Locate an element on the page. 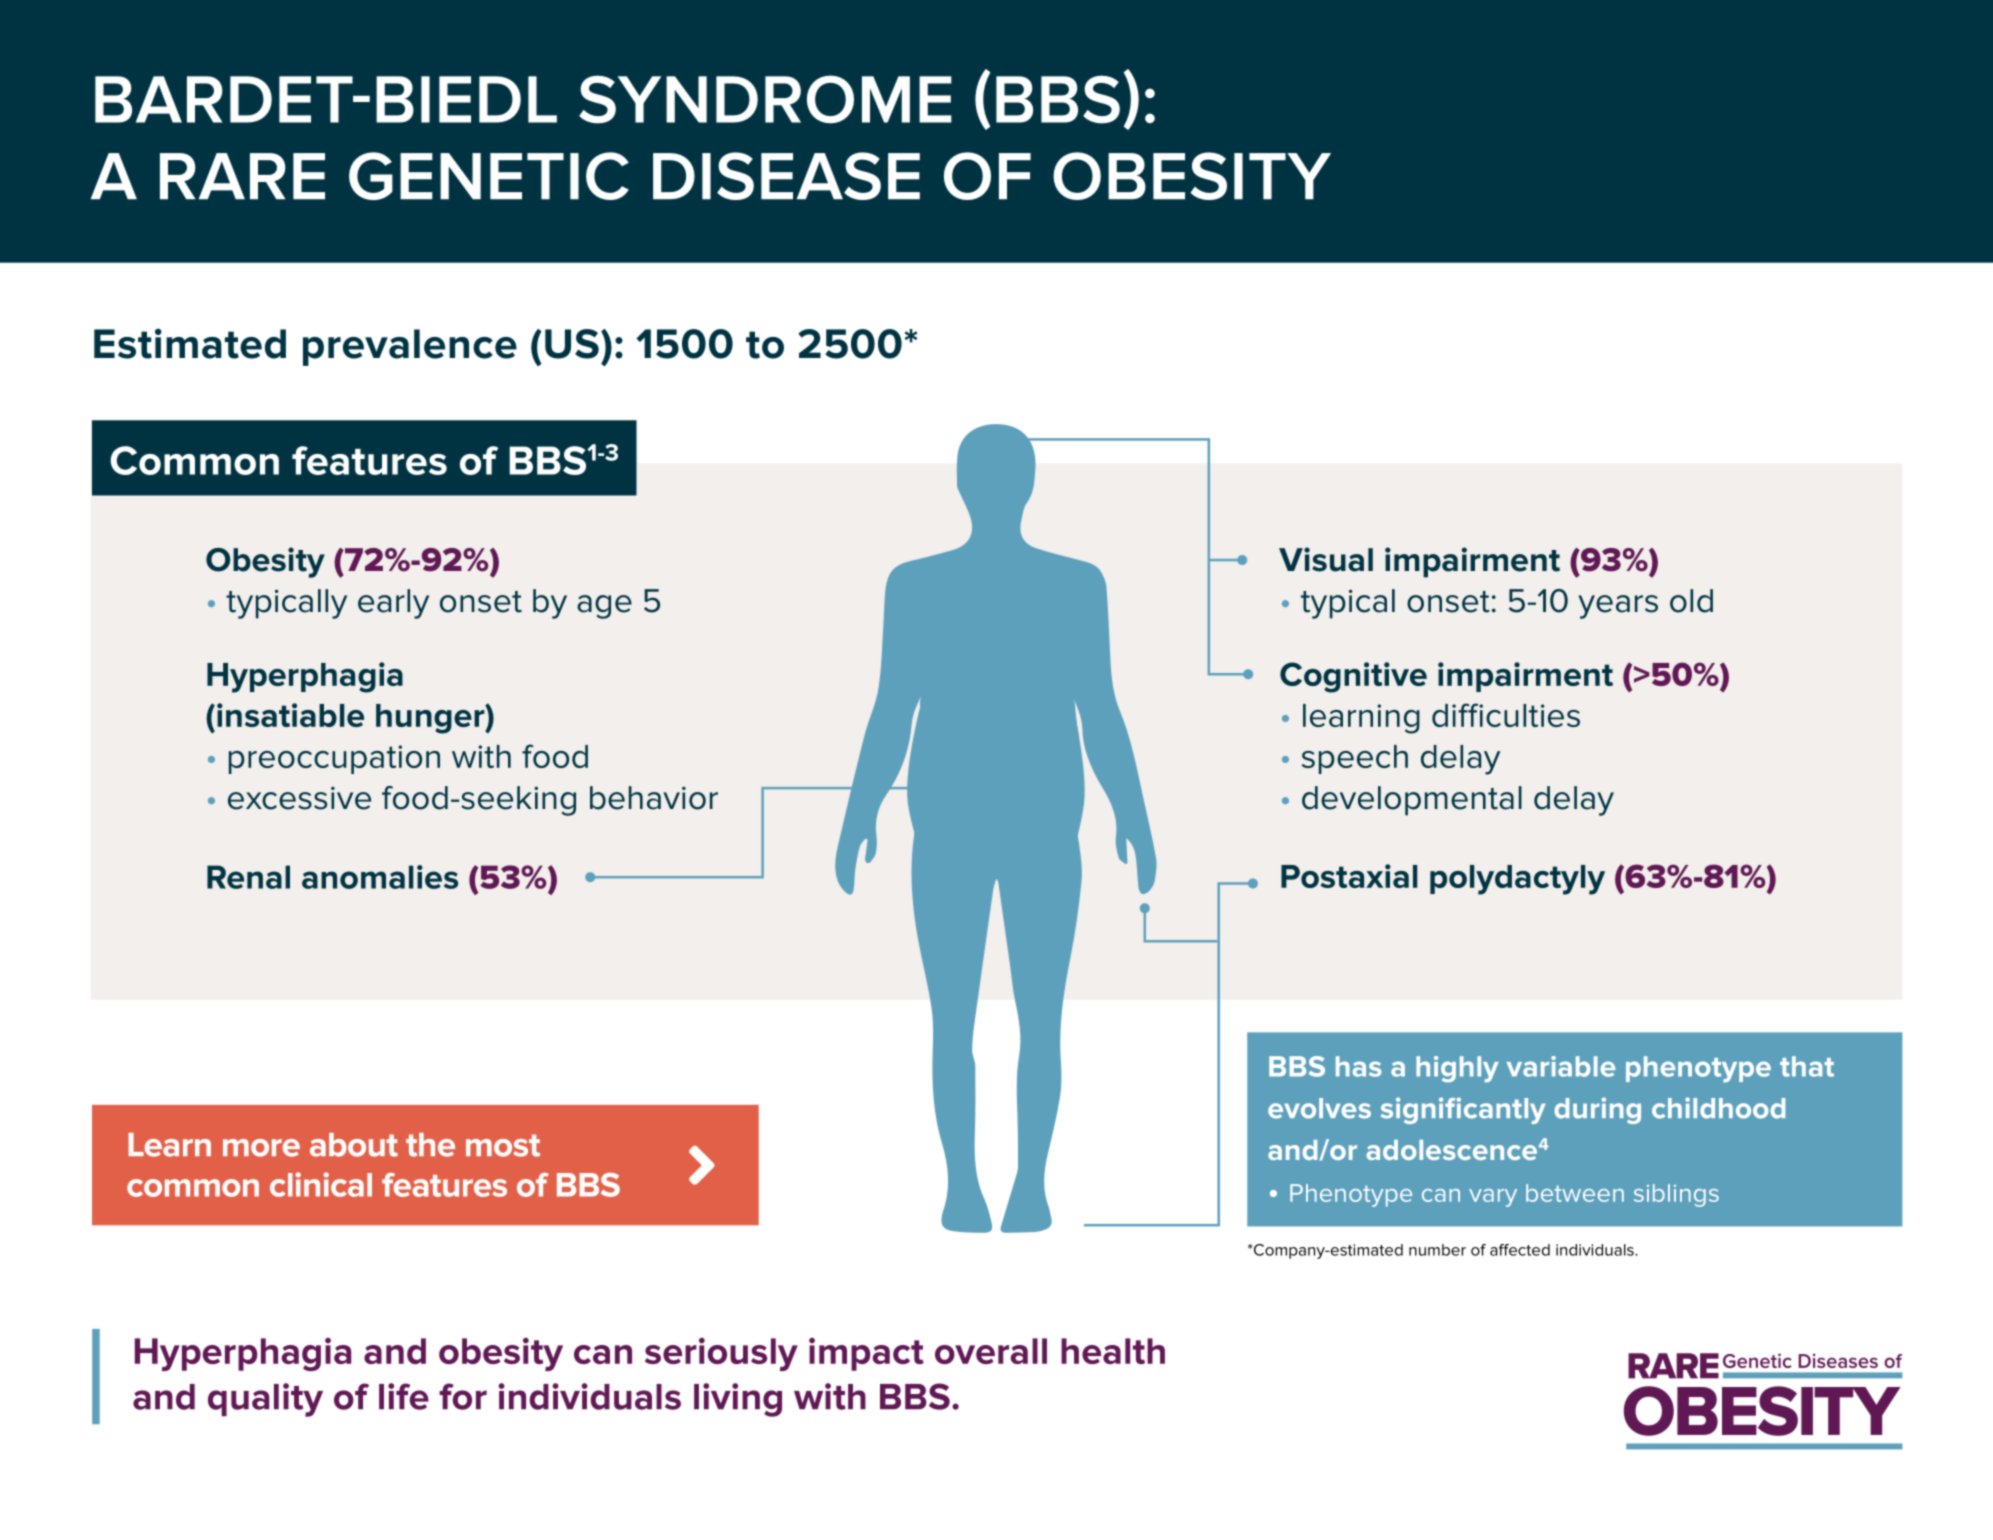 This page has height=1540, width=1993. life is located at coordinates (404, 1396).
